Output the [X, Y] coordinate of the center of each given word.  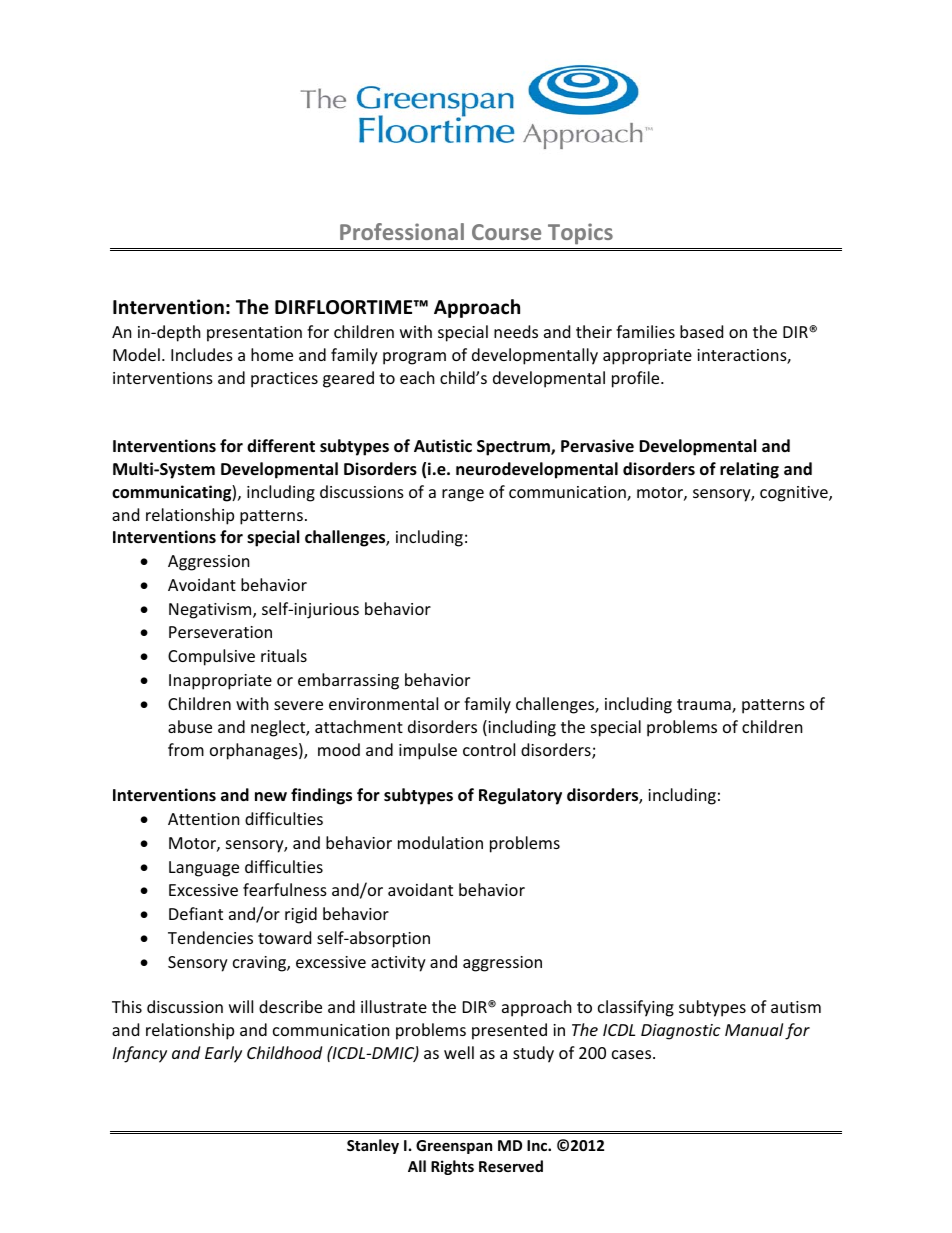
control [489, 749]
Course [506, 232]
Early [223, 1054]
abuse [190, 726]
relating [749, 470]
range [463, 495]
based [701, 331]
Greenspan [454, 1147]
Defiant [196, 913]
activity [398, 964]
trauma [705, 706]
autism [796, 1007]
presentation [254, 334]
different [281, 446]
